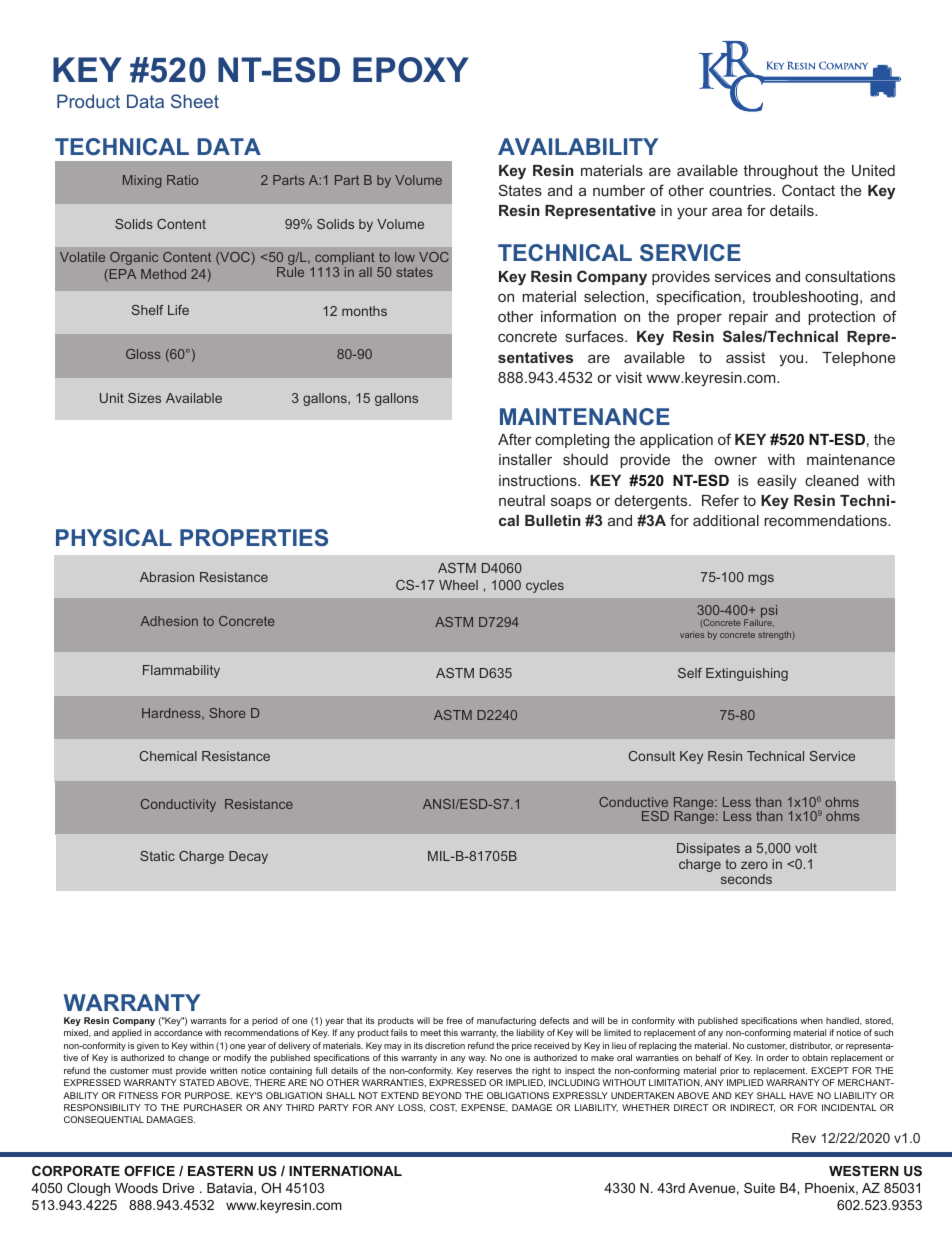 The height and width of the screenshot is (1233, 952). Describe the element at coordinates (157, 856) in the screenshot. I see `Static` at that location.
